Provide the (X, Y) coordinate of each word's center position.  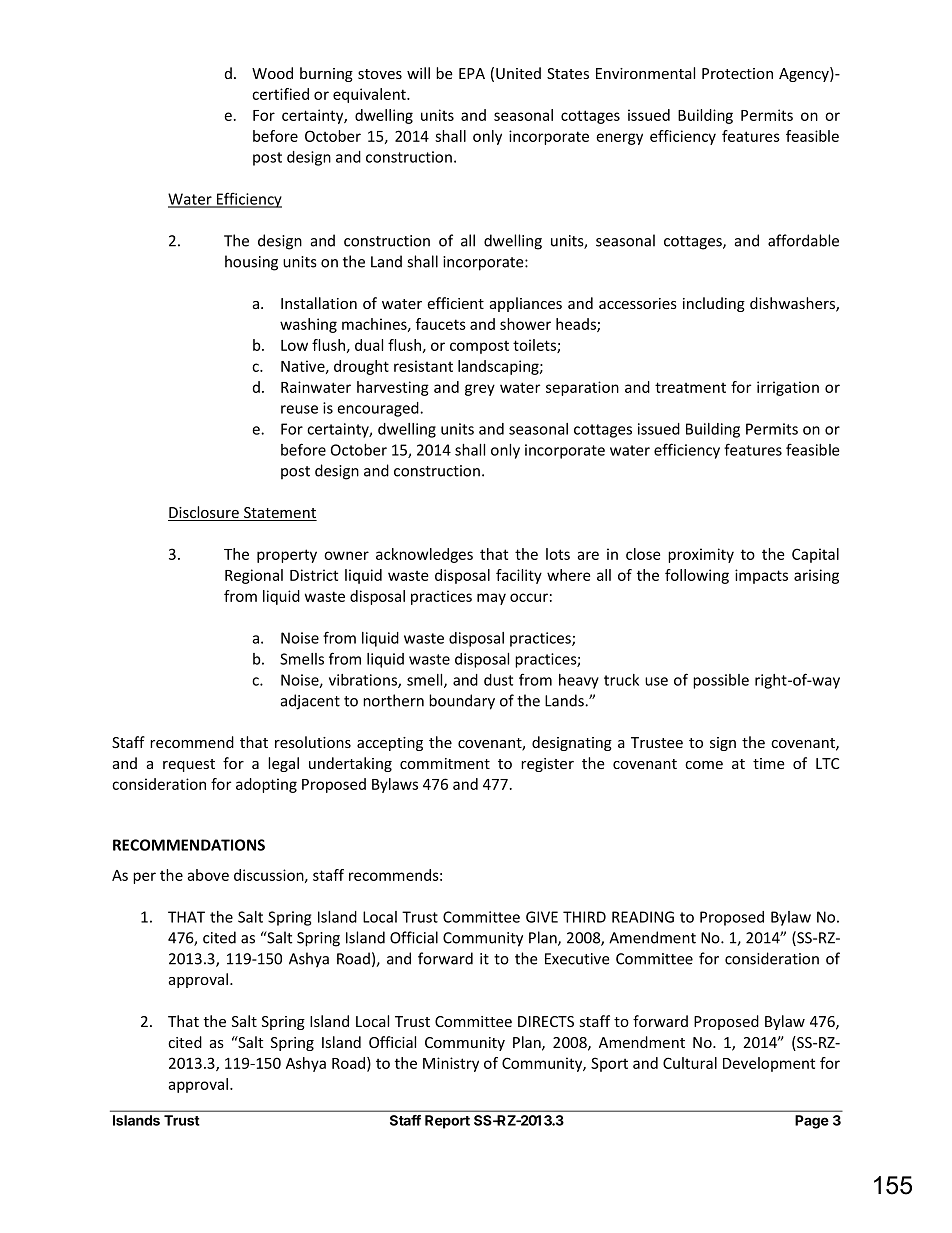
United (518, 73)
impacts (761, 576)
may (491, 599)
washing (308, 325)
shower (525, 324)
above (208, 875)
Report (447, 1122)
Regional (254, 576)
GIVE (542, 917)
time (769, 763)
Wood (272, 73)
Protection (737, 73)
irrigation (788, 388)
